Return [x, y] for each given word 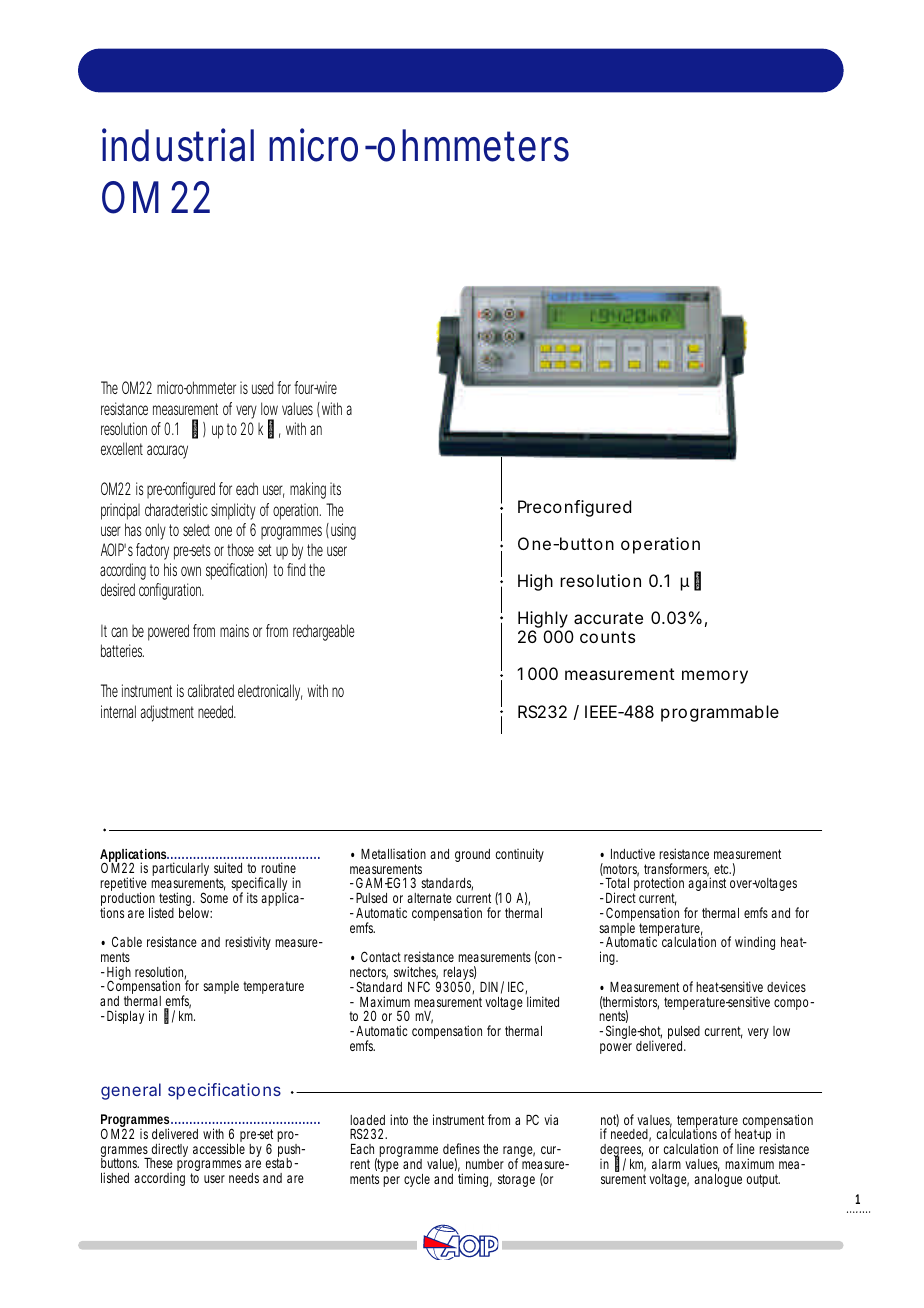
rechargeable [324, 632]
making [308, 490]
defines [461, 1148]
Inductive [633, 853]
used [262, 387]
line [746, 1148]
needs [244, 1178]
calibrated [211, 690]
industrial [178, 145]
